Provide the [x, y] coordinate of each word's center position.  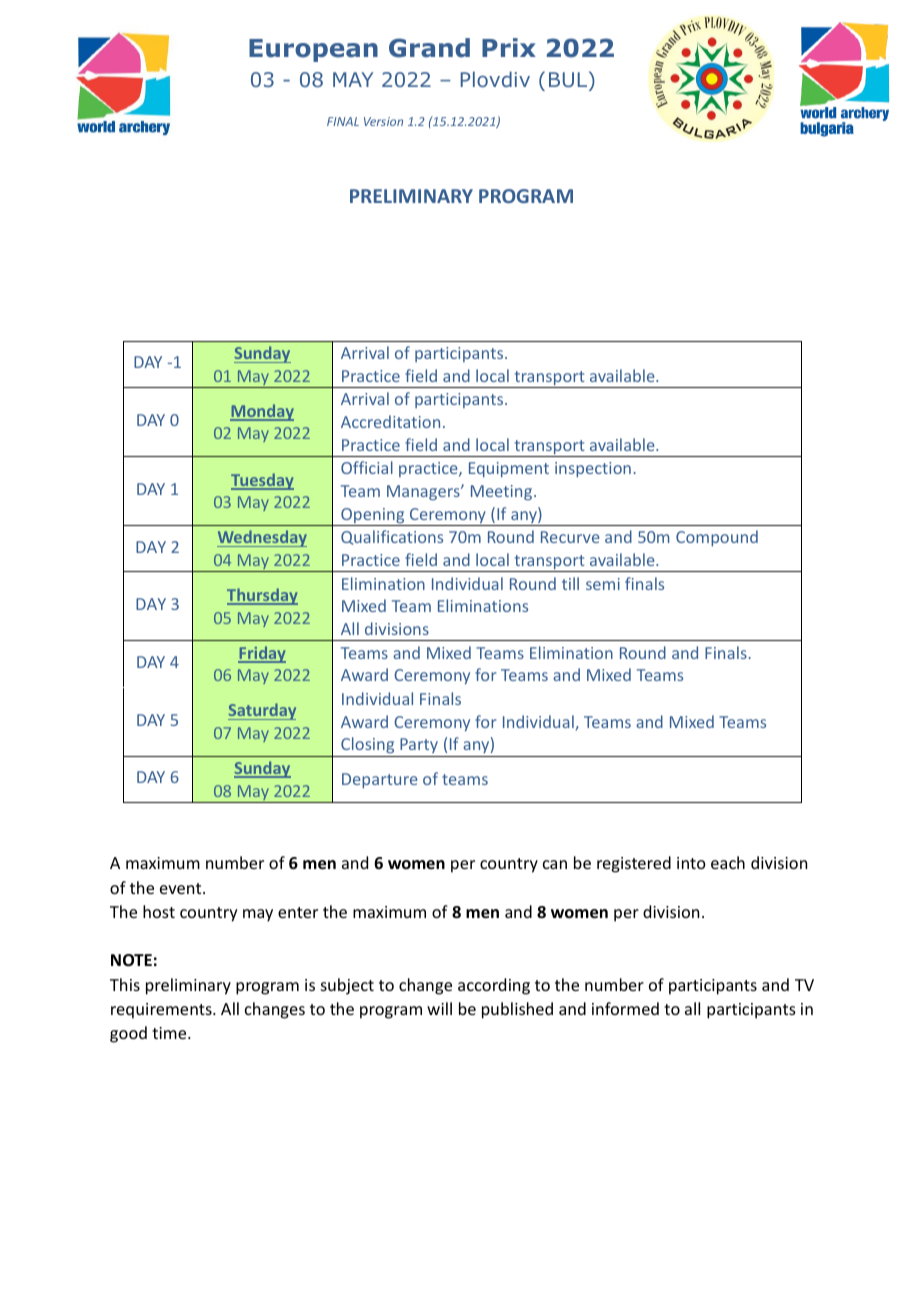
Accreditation [390, 421]
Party [419, 745]
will [439, 1008]
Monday [262, 412]
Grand [429, 48]
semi [603, 584]
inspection [593, 469]
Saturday [262, 711]
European [313, 50]
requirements [162, 1011]
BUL [569, 81]
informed [625, 1008]
